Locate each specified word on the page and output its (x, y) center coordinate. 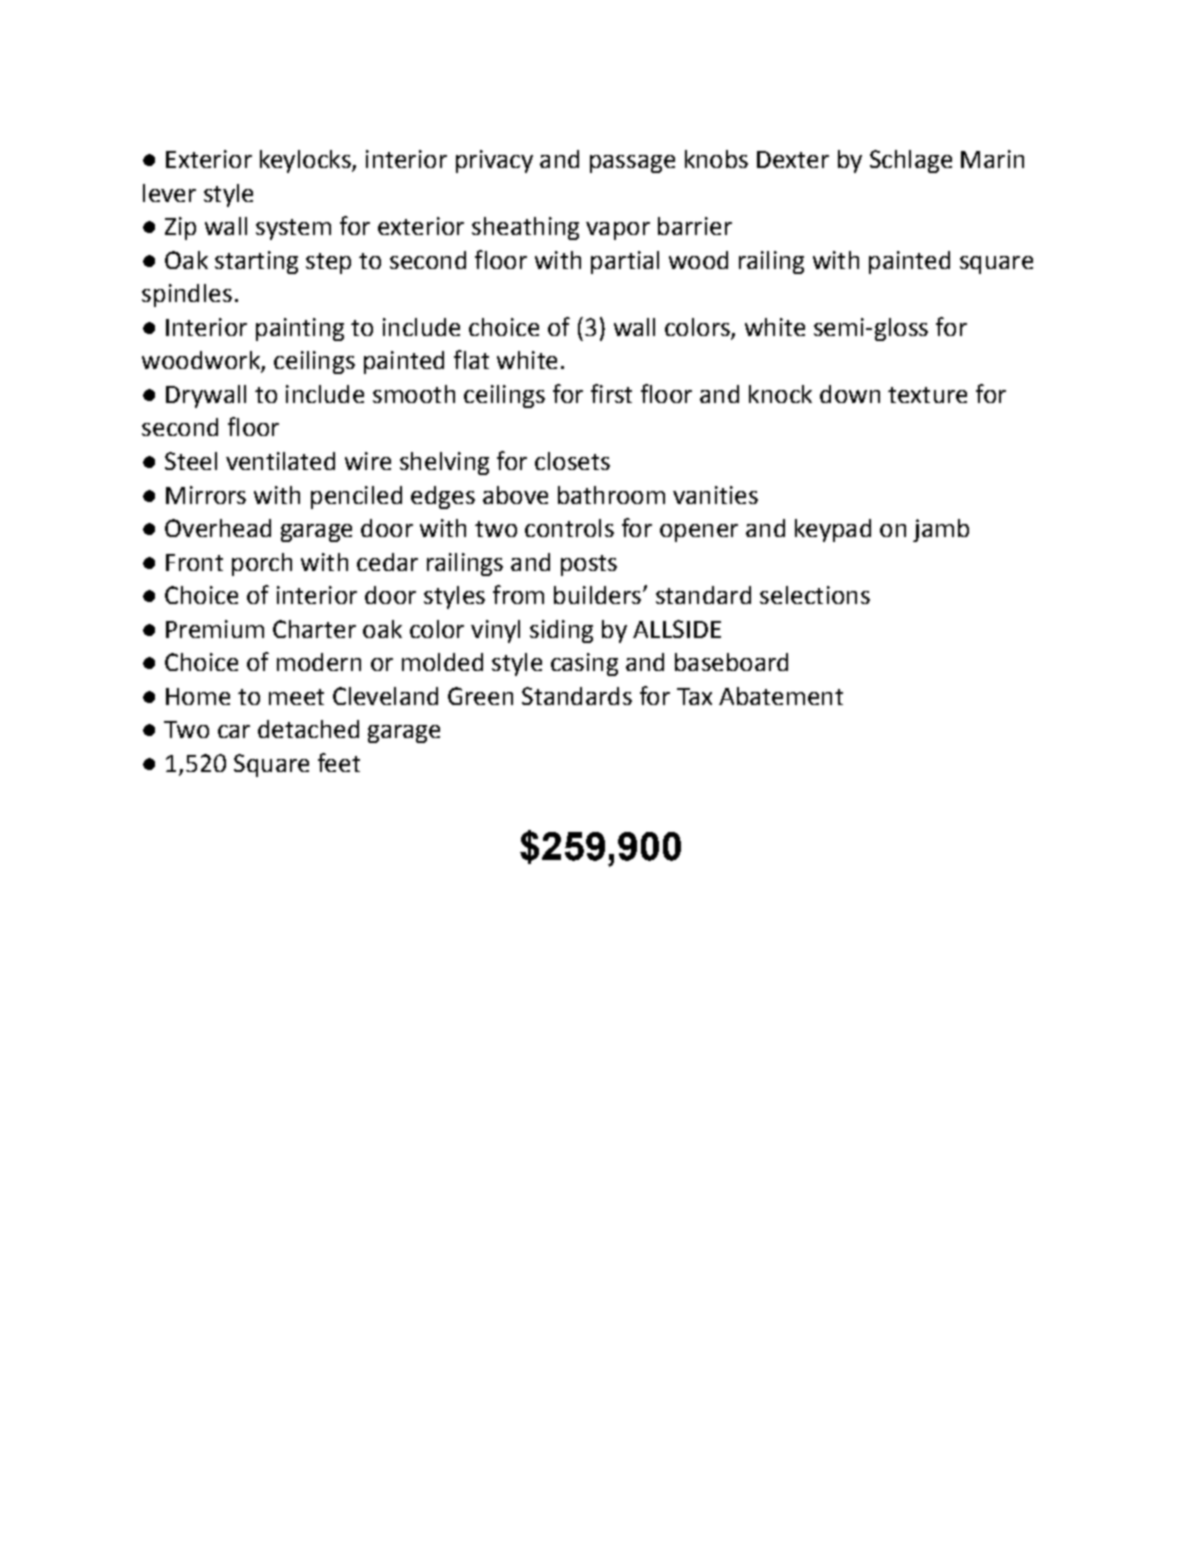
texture (927, 395)
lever (169, 193)
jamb (941, 530)
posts (589, 565)
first (611, 393)
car (234, 731)
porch (262, 564)
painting (300, 329)
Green (480, 696)
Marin (992, 159)
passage (632, 164)
